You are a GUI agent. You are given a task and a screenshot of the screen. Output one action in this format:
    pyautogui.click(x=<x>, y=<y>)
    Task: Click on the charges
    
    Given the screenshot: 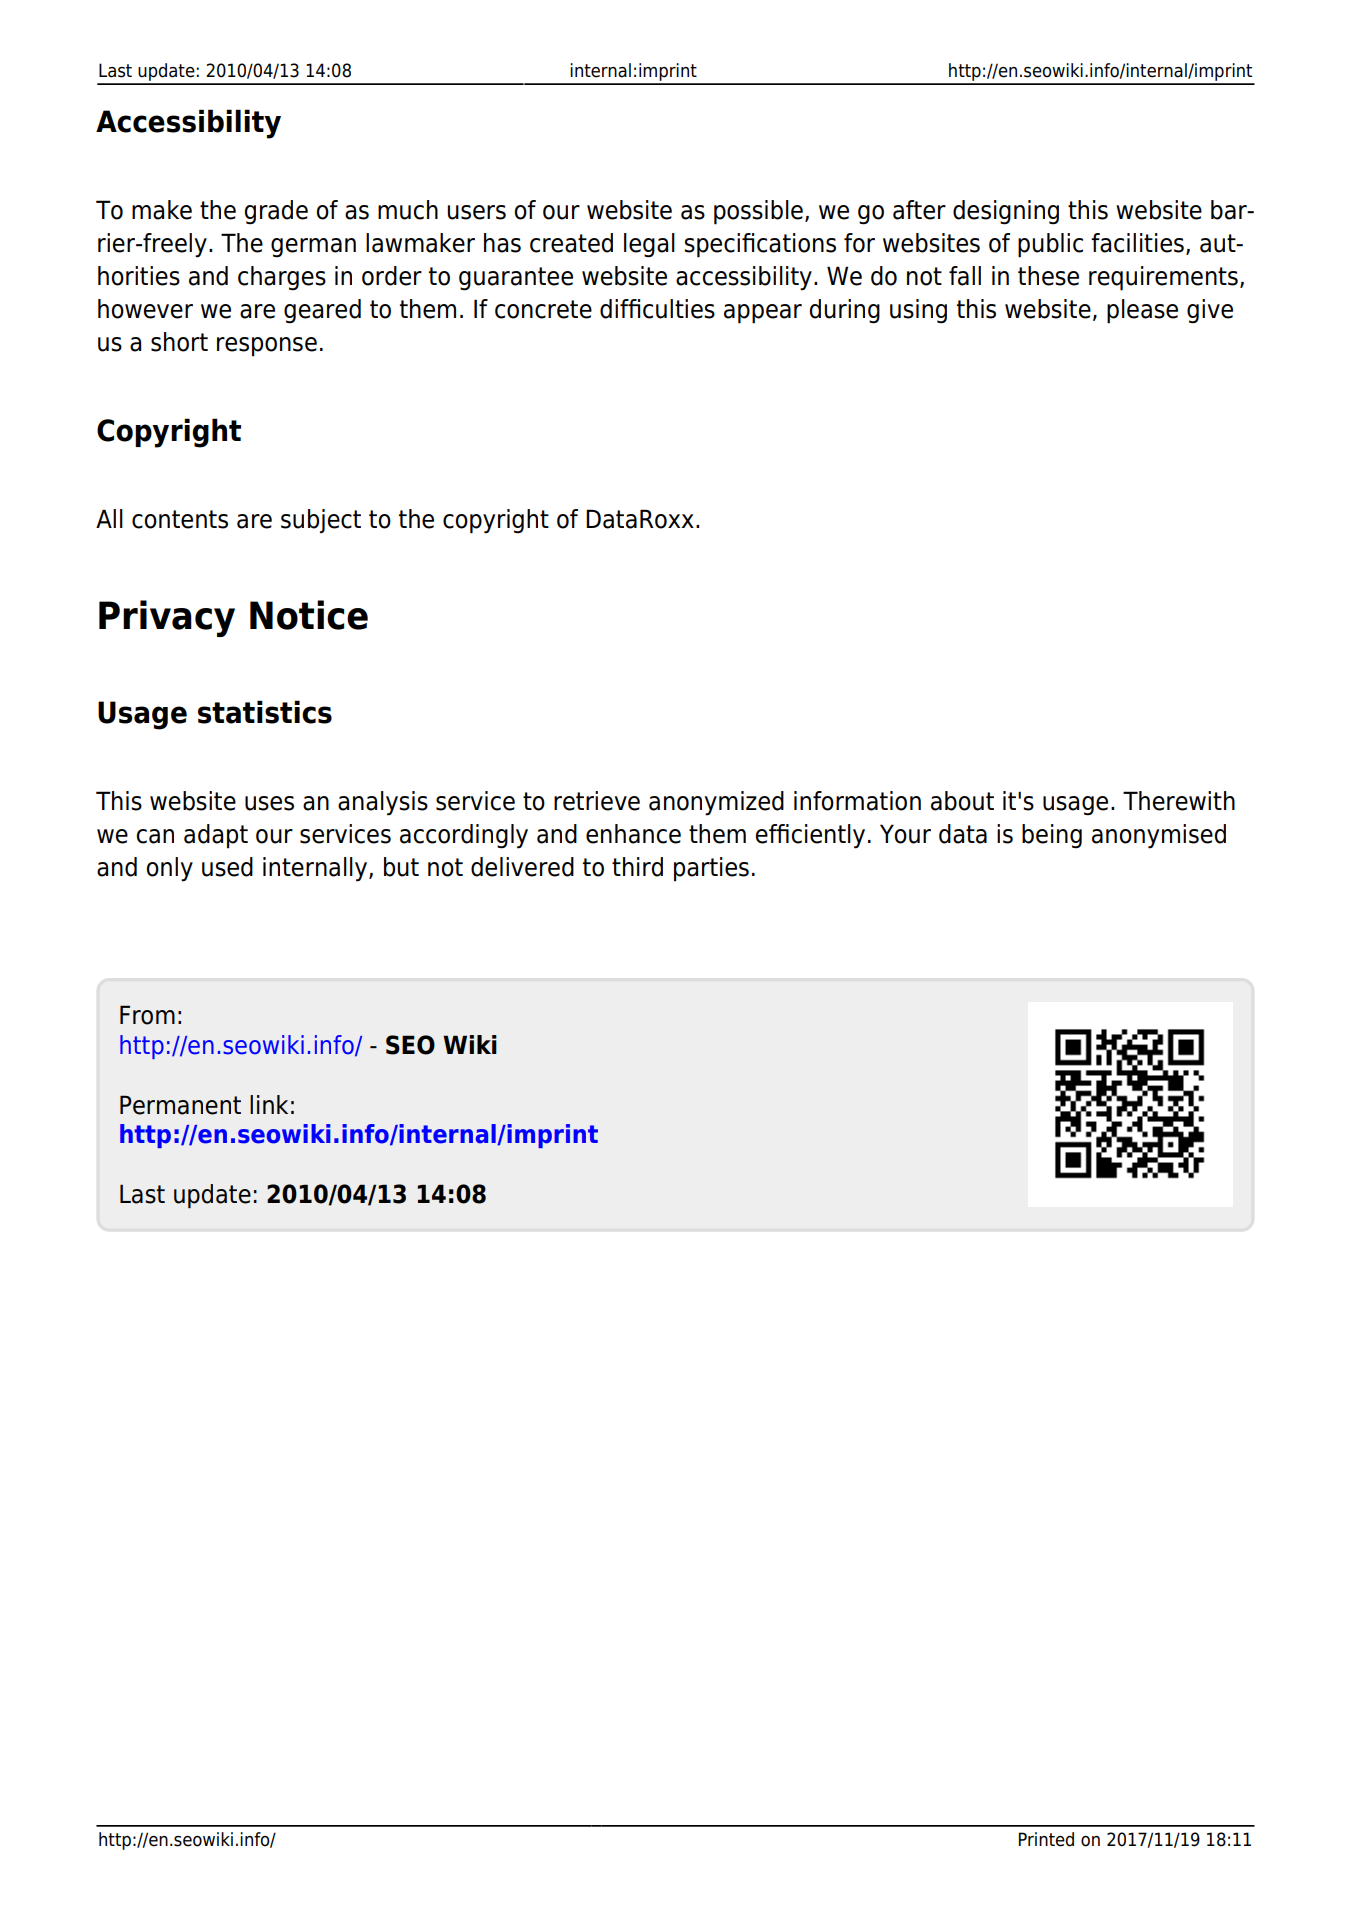 What is the action you would take?
    pyautogui.click(x=282, y=278)
